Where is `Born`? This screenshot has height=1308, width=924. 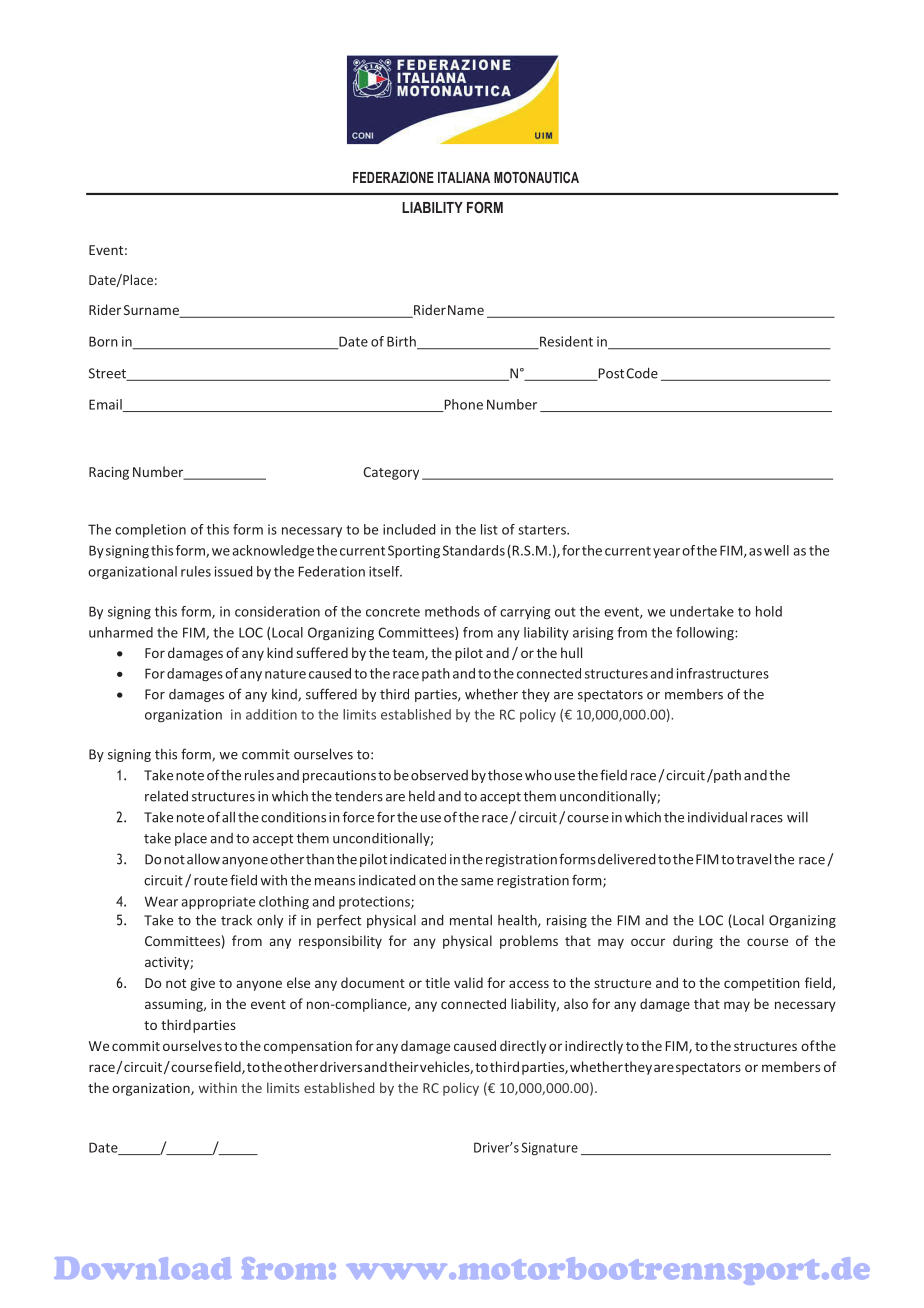
Born is located at coordinates (103, 341).
